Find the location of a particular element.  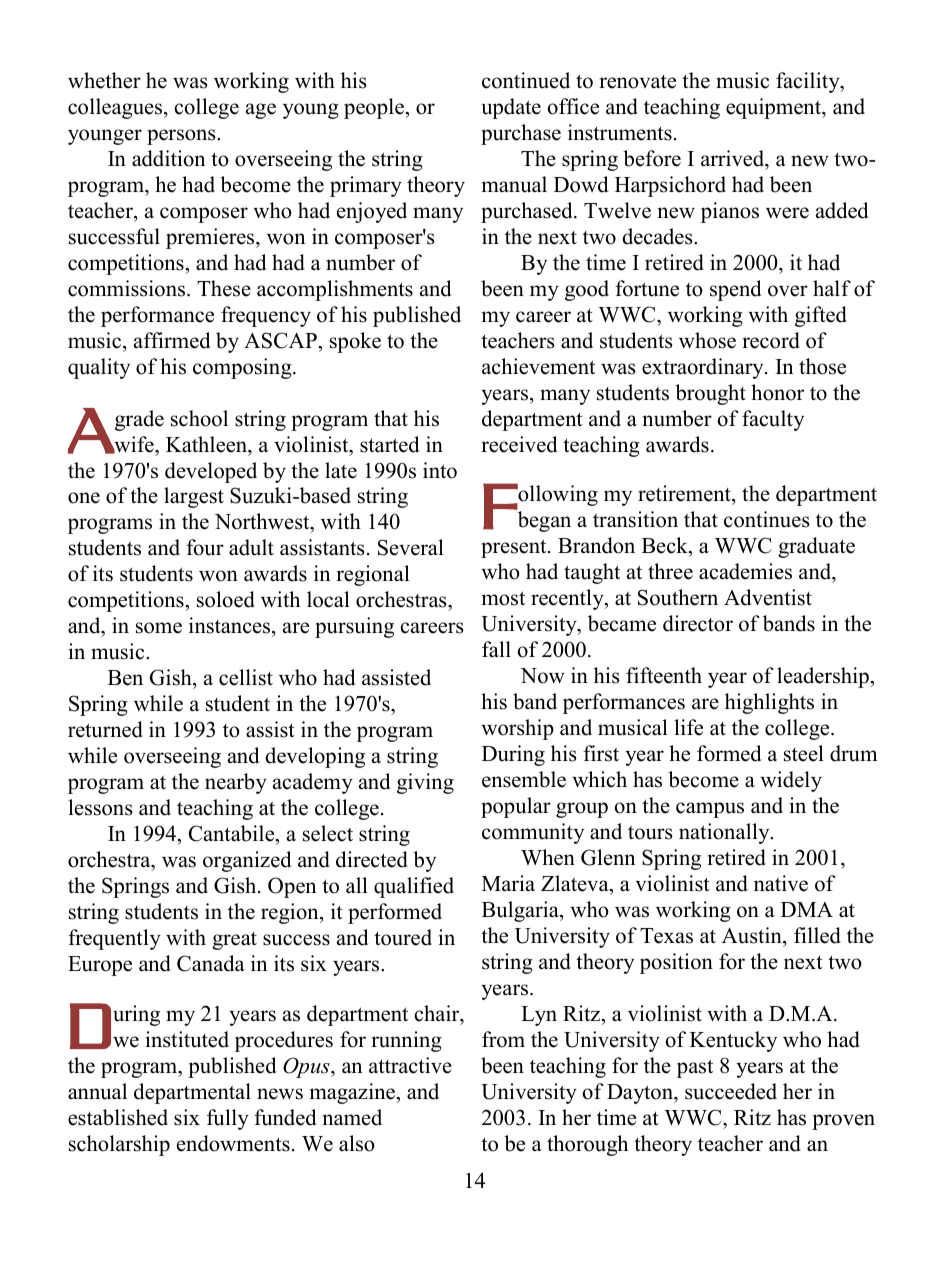

before is located at coordinates (652, 158).
